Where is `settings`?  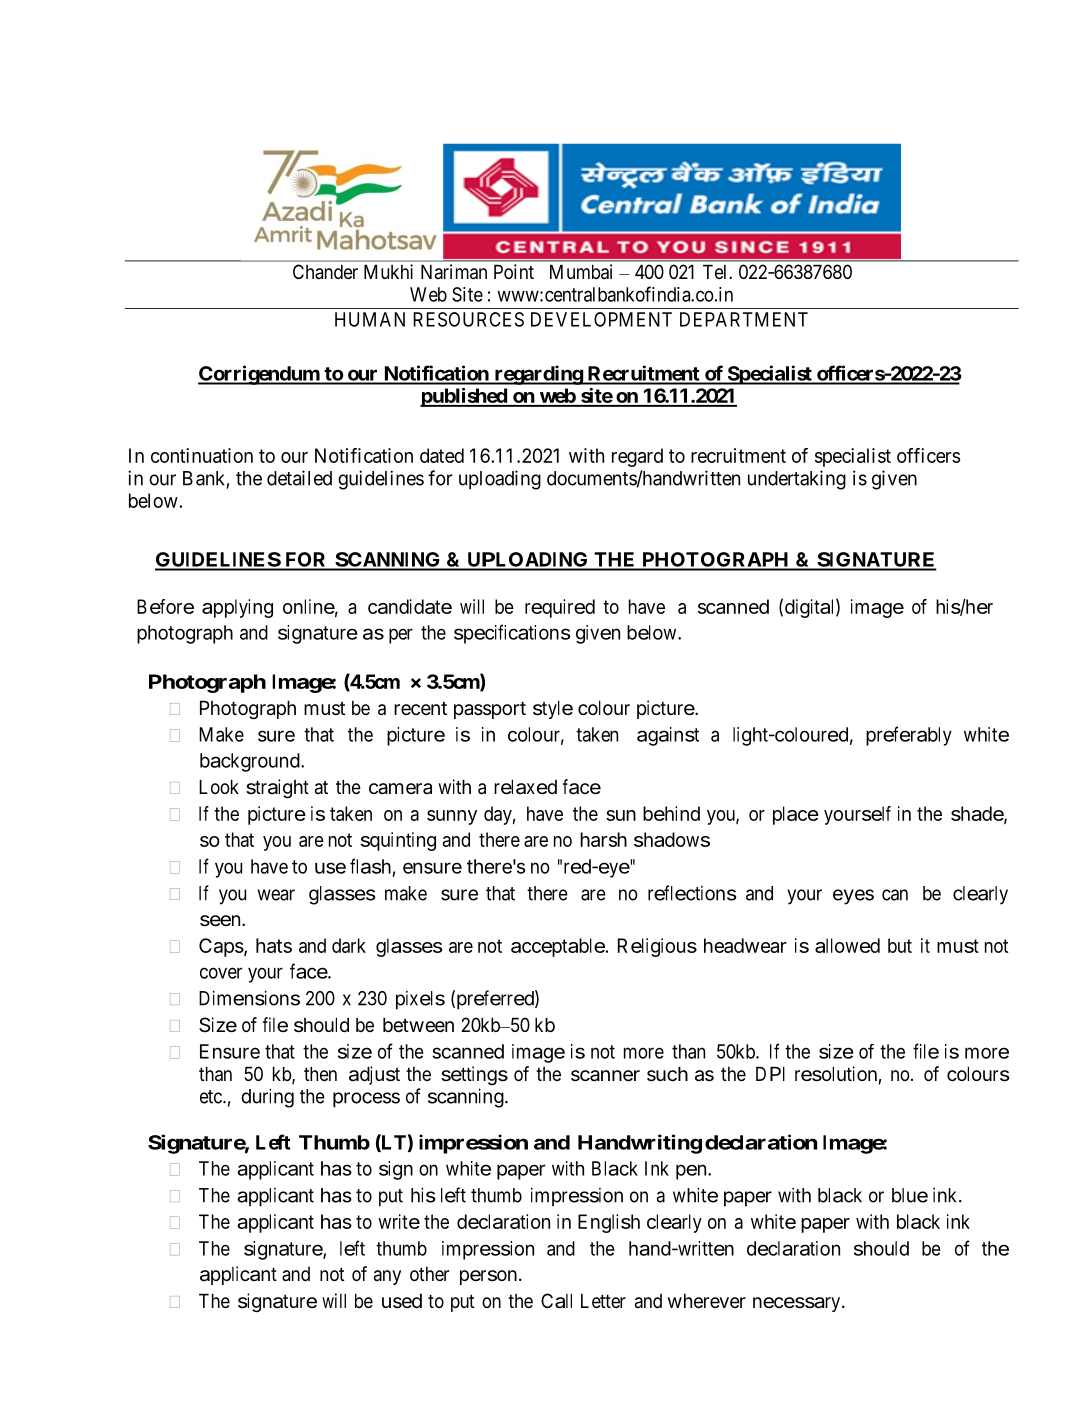 settings is located at coordinates (474, 1075).
